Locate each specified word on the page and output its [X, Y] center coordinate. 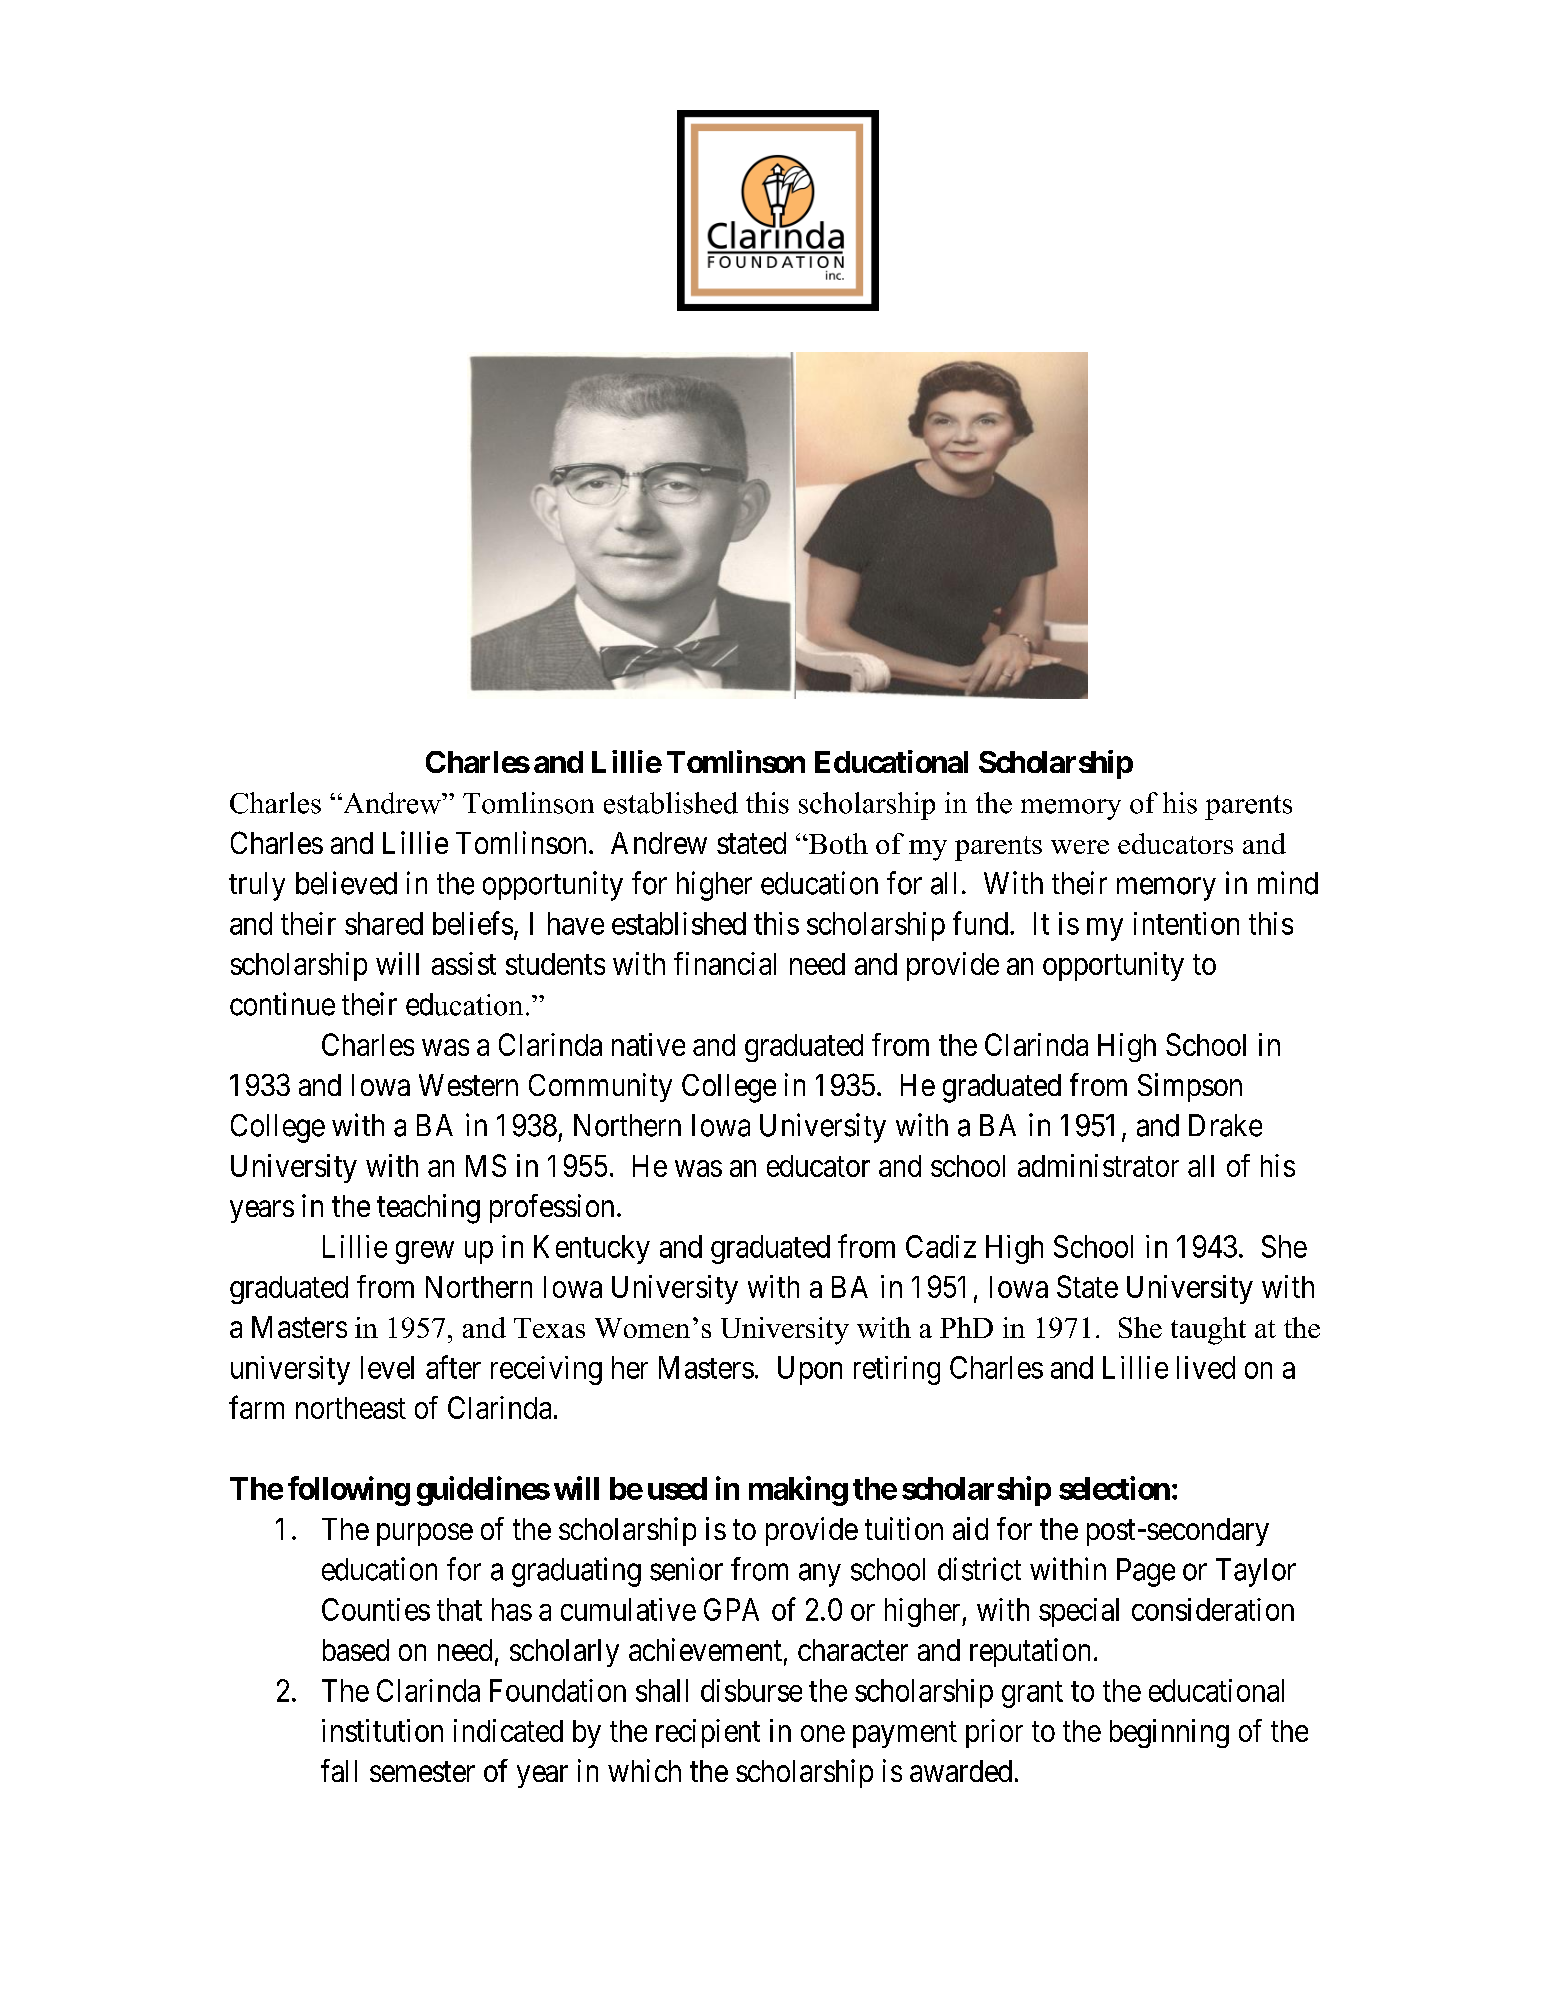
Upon [810, 1370]
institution [382, 1730]
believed [346, 883]
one [823, 1733]
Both [837, 843]
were [1080, 847]
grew [425, 1252]
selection [1114, 1488]
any [820, 1575]
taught [1208, 1331]
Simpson [1190, 1087]
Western [468, 1085]
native [648, 1044]
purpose [425, 1534]
